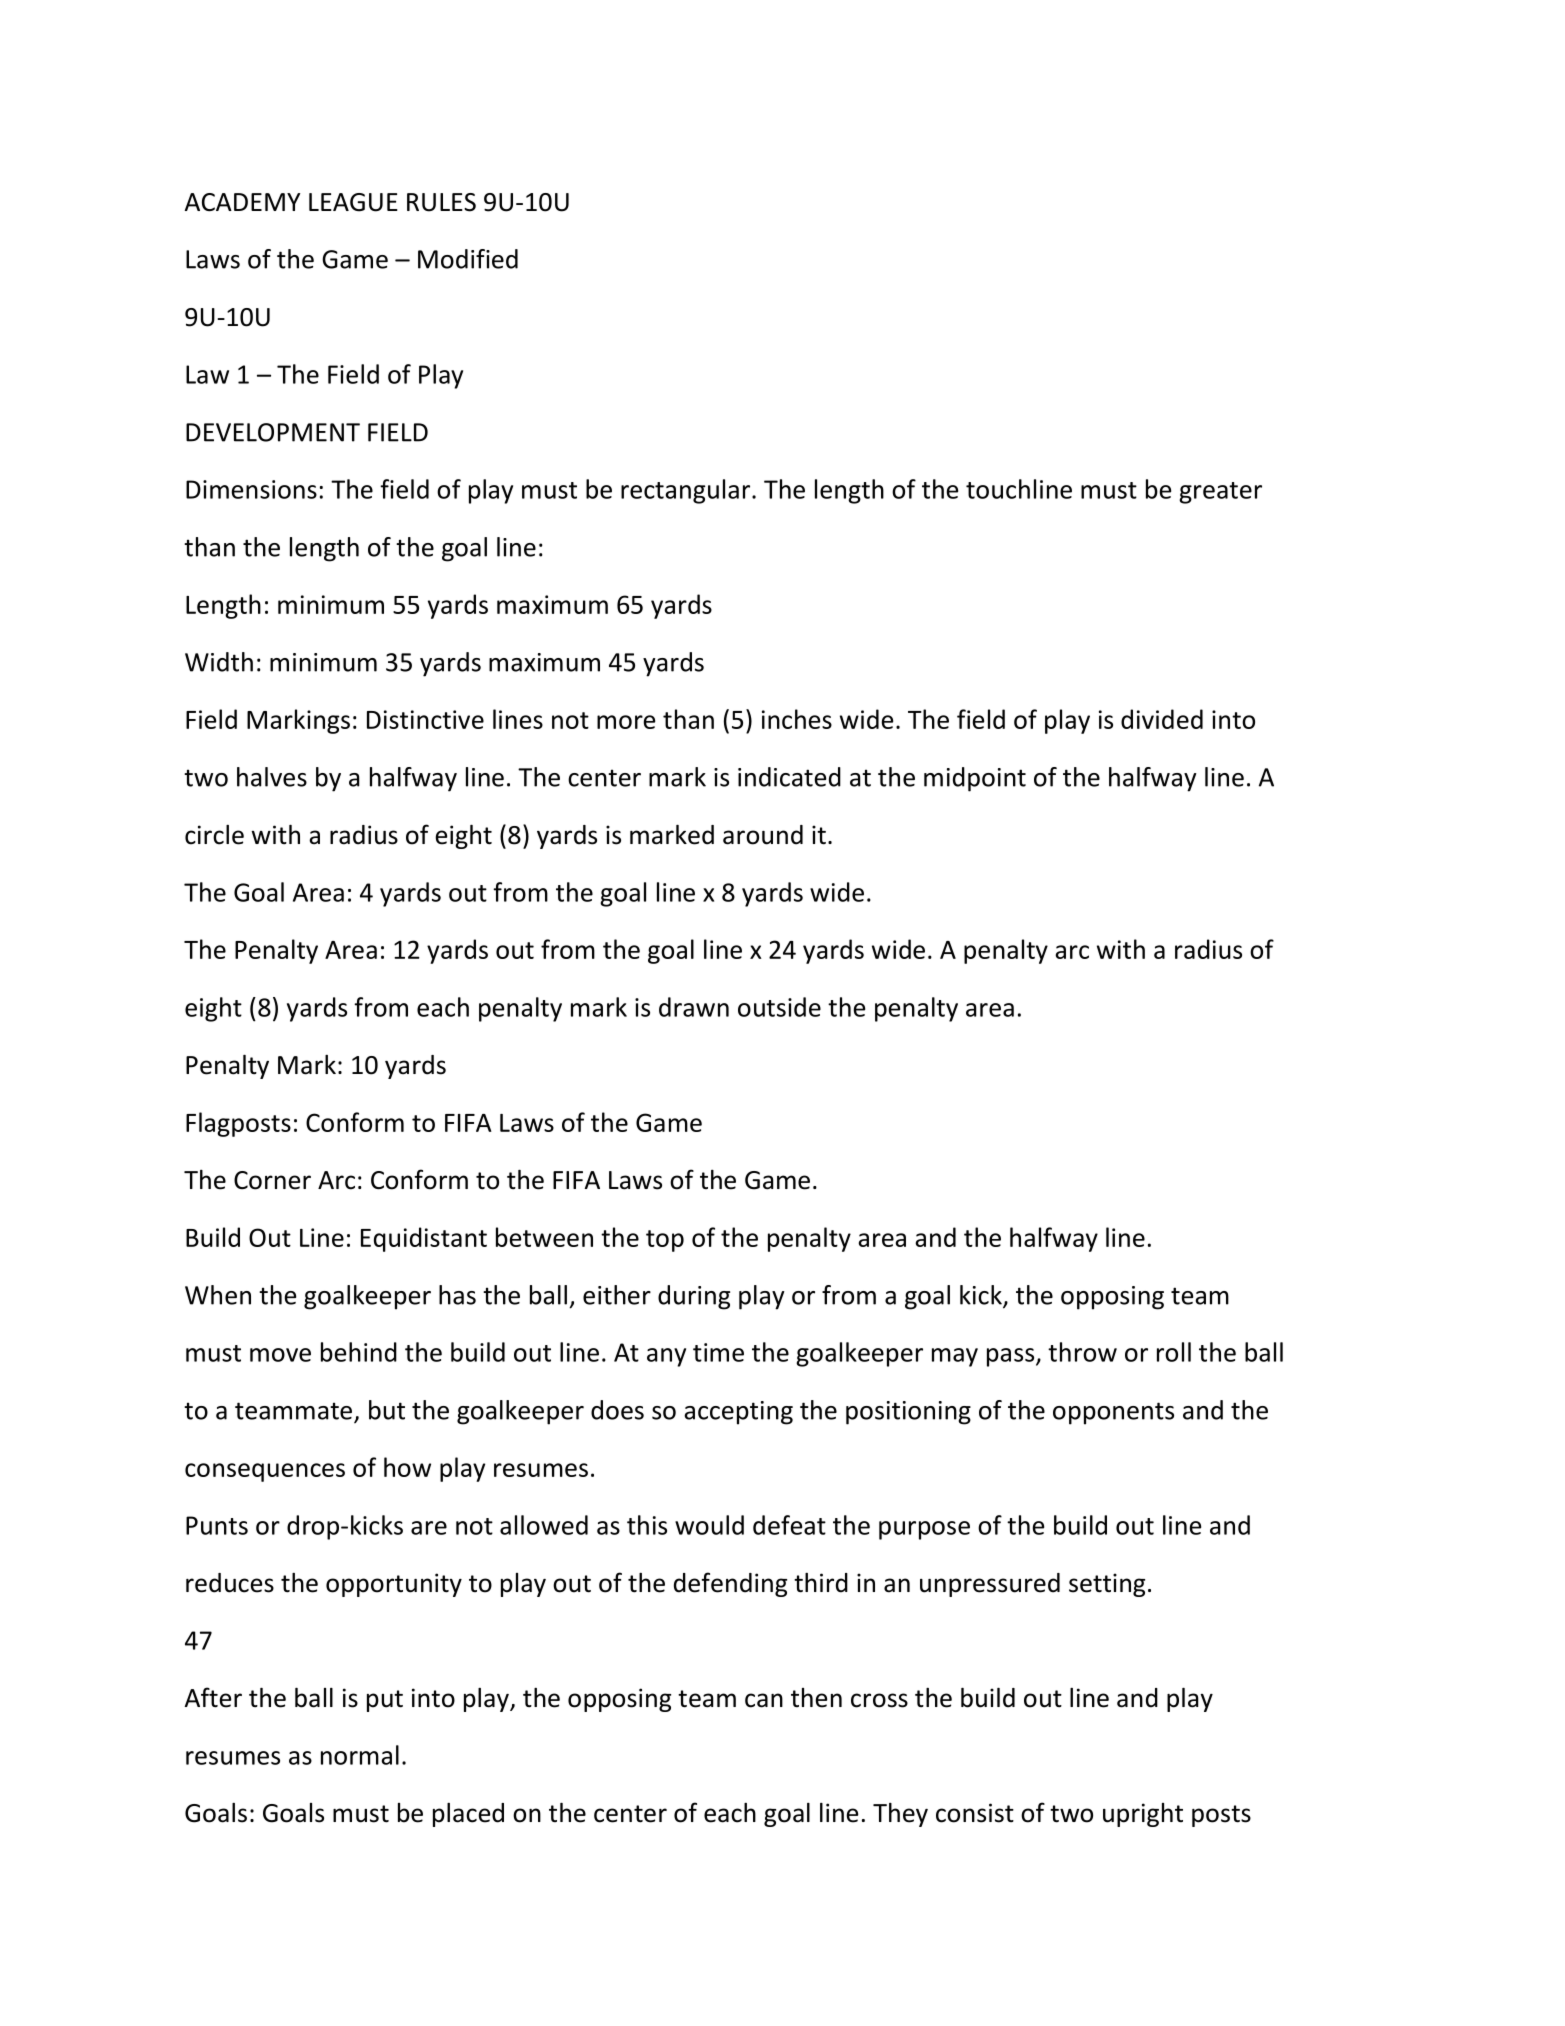  Describe the element at coordinates (738, 1413) in the screenshot. I see `accepting` at that location.
